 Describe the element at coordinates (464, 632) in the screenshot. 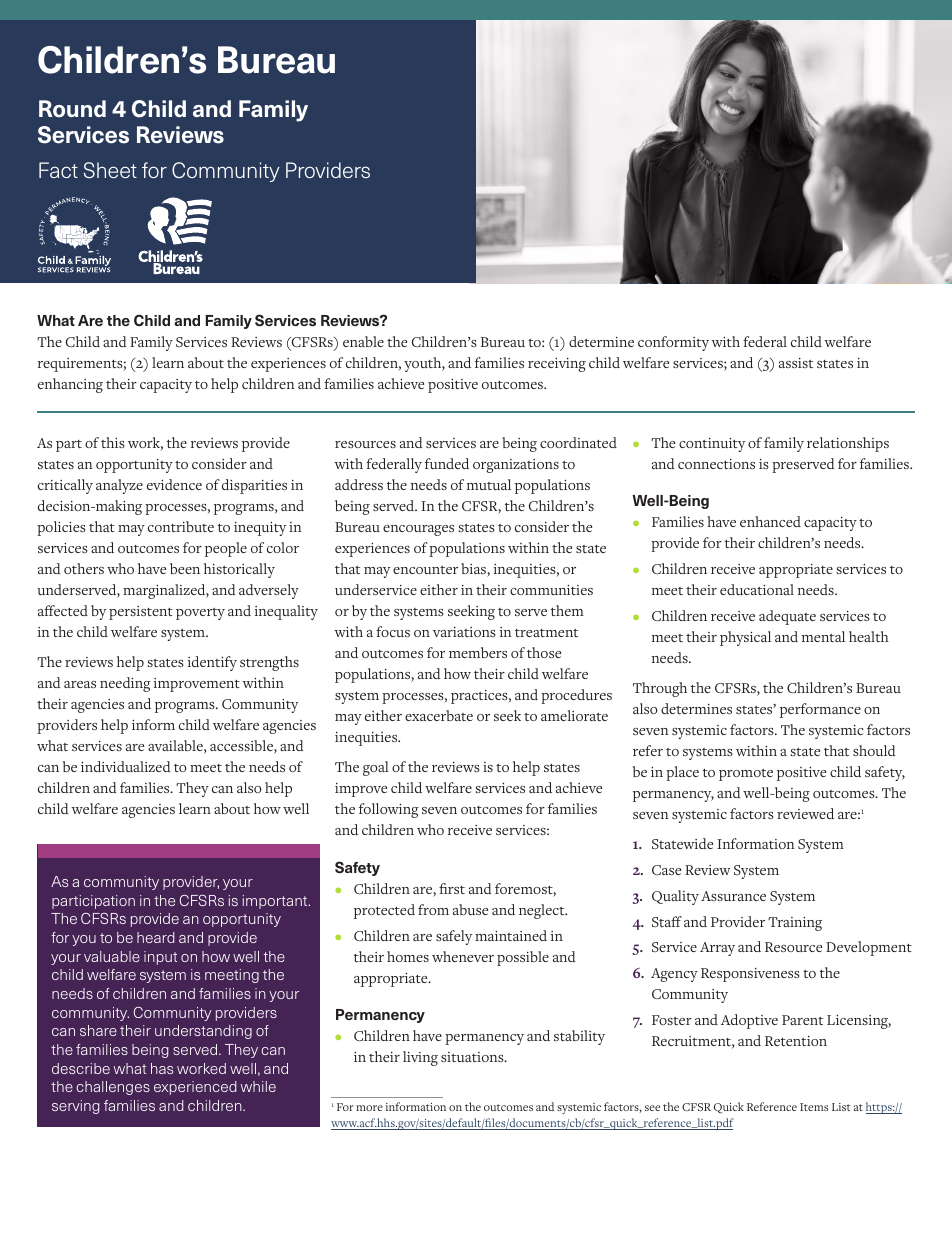

I see `variations` at that location.
